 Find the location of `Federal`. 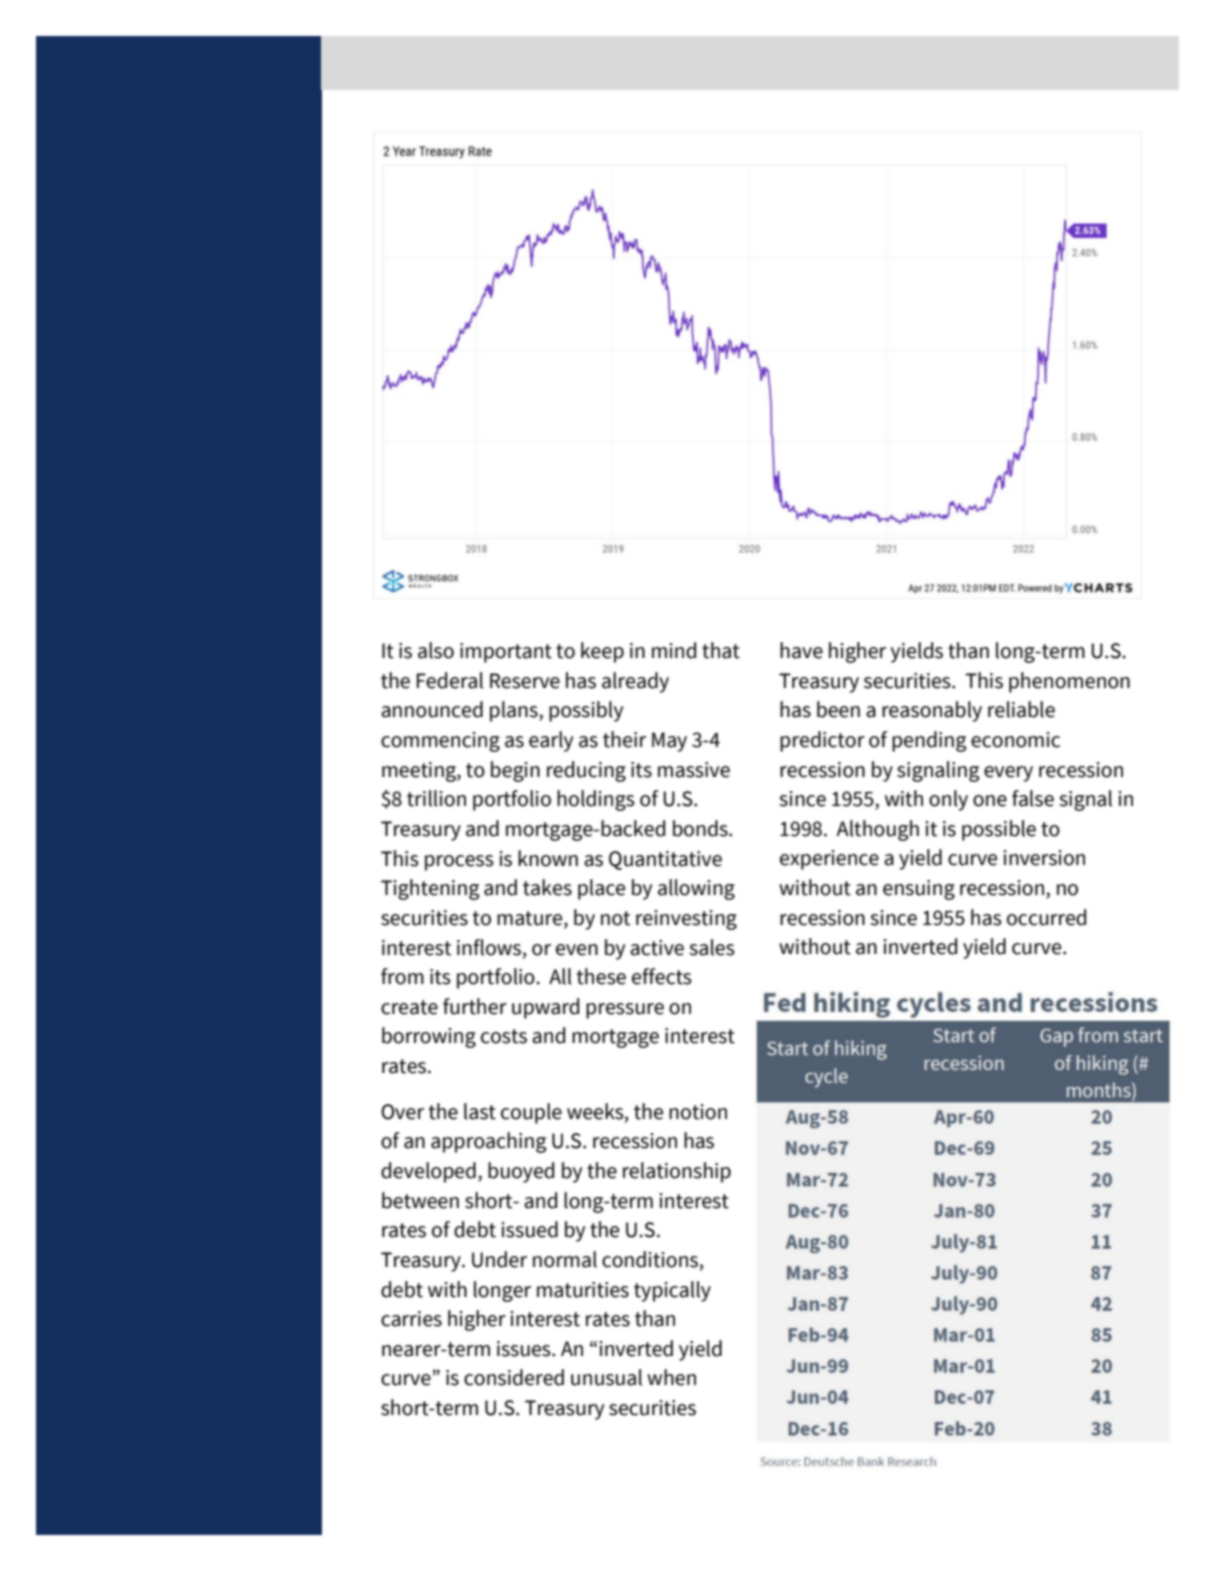

Federal is located at coordinates (450, 680).
